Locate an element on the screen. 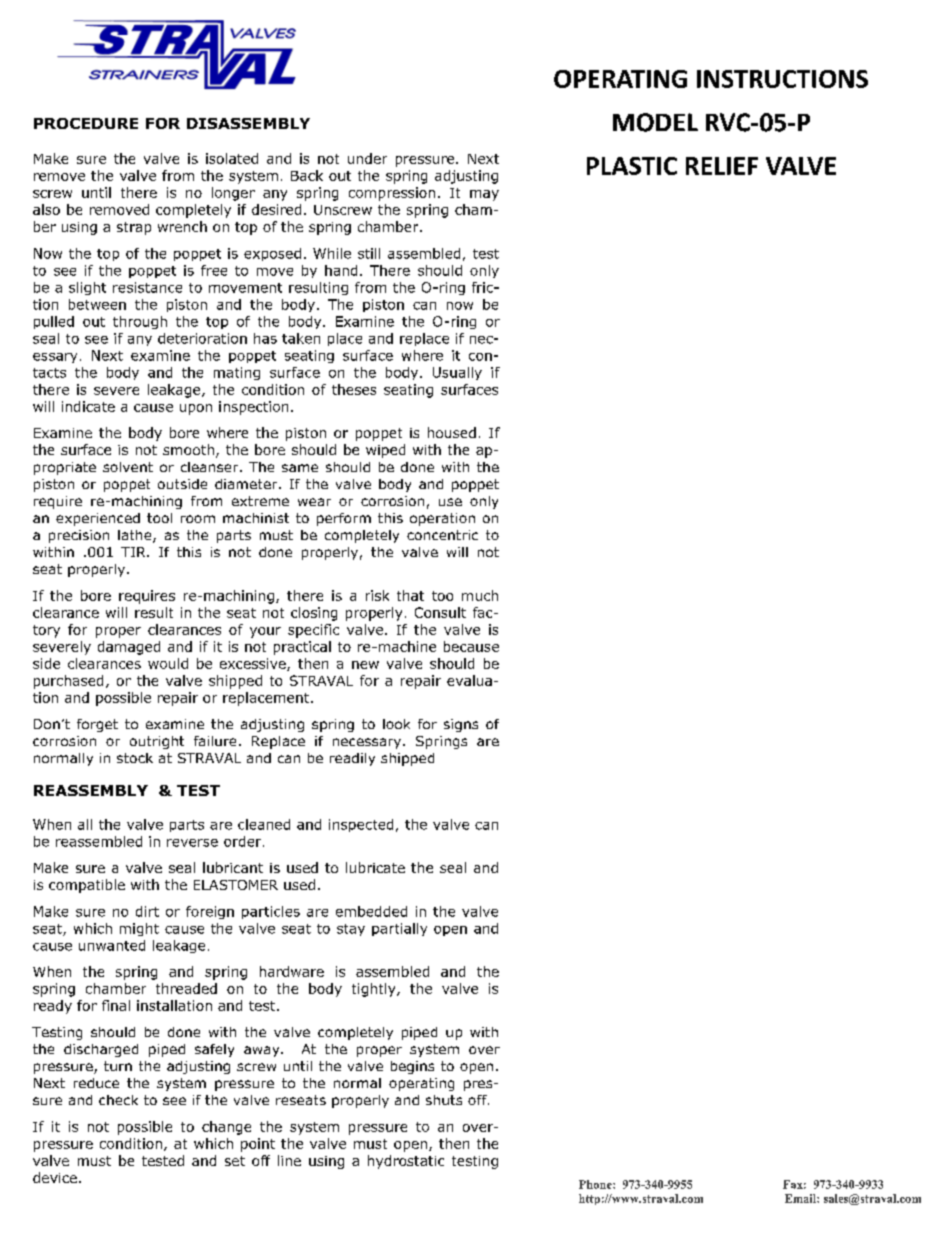  shuts is located at coordinates (444, 1100).
